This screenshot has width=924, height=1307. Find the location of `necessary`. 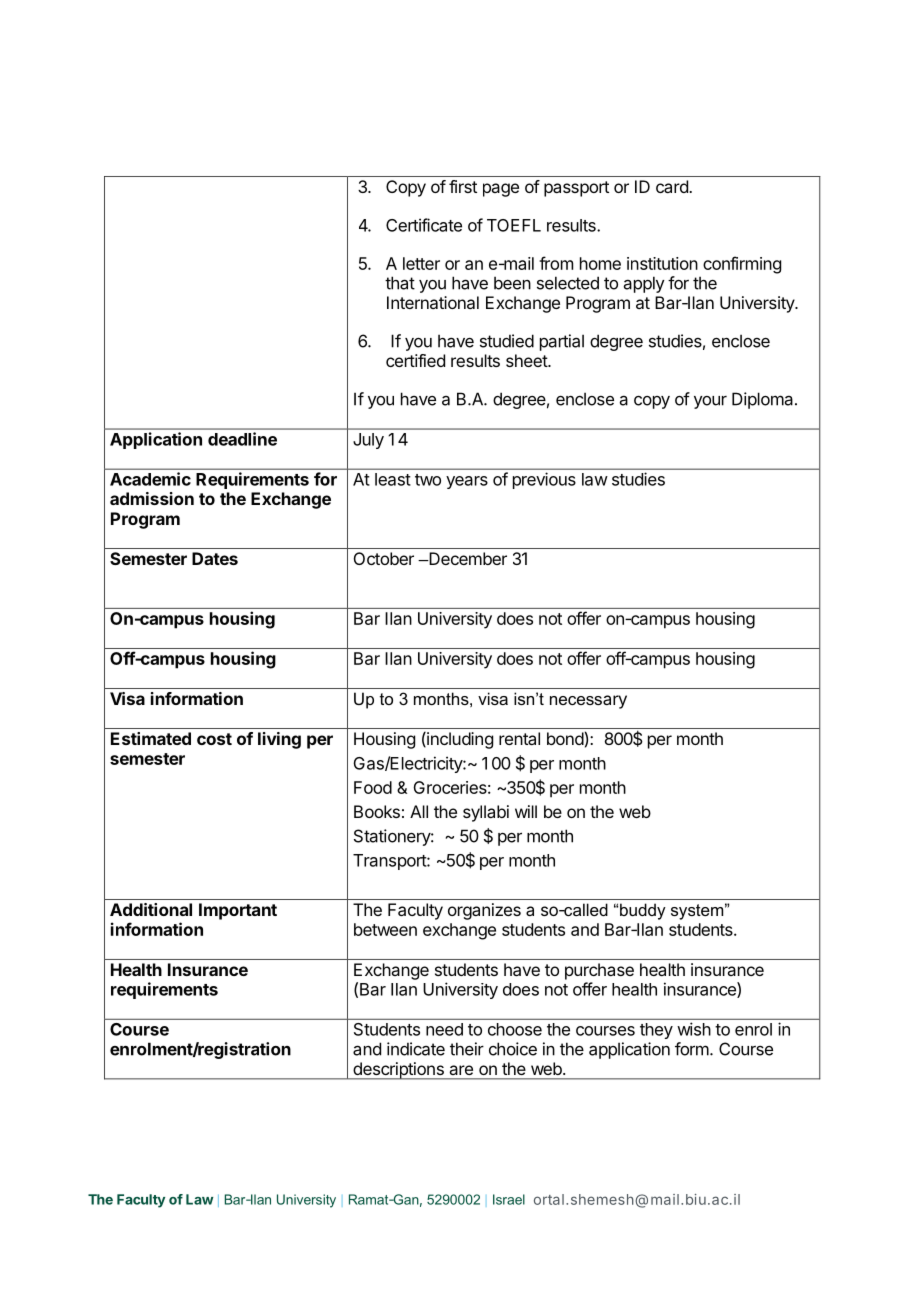

necessary is located at coordinates (588, 702).
